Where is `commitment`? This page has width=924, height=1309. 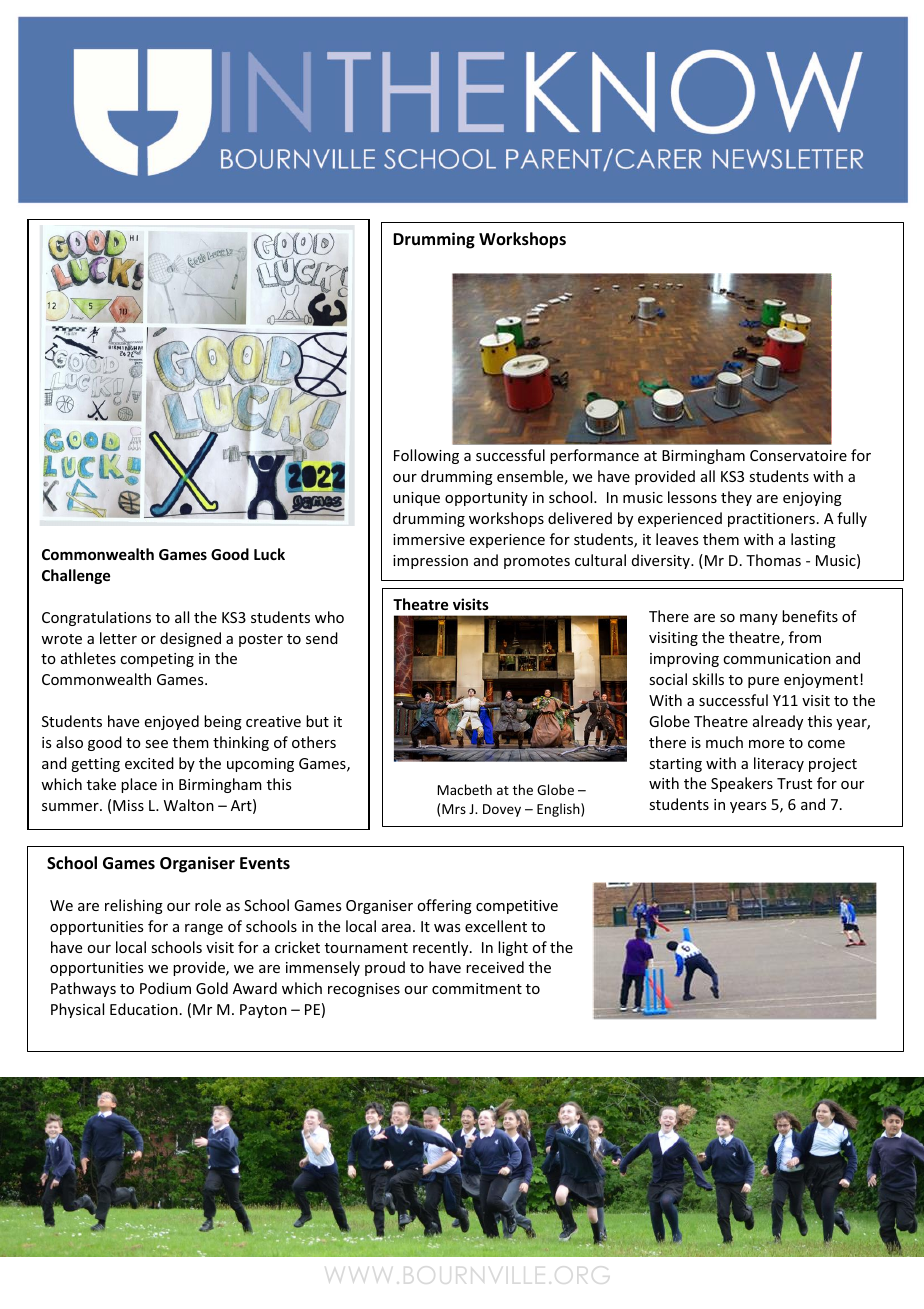 commitment is located at coordinates (477, 988).
